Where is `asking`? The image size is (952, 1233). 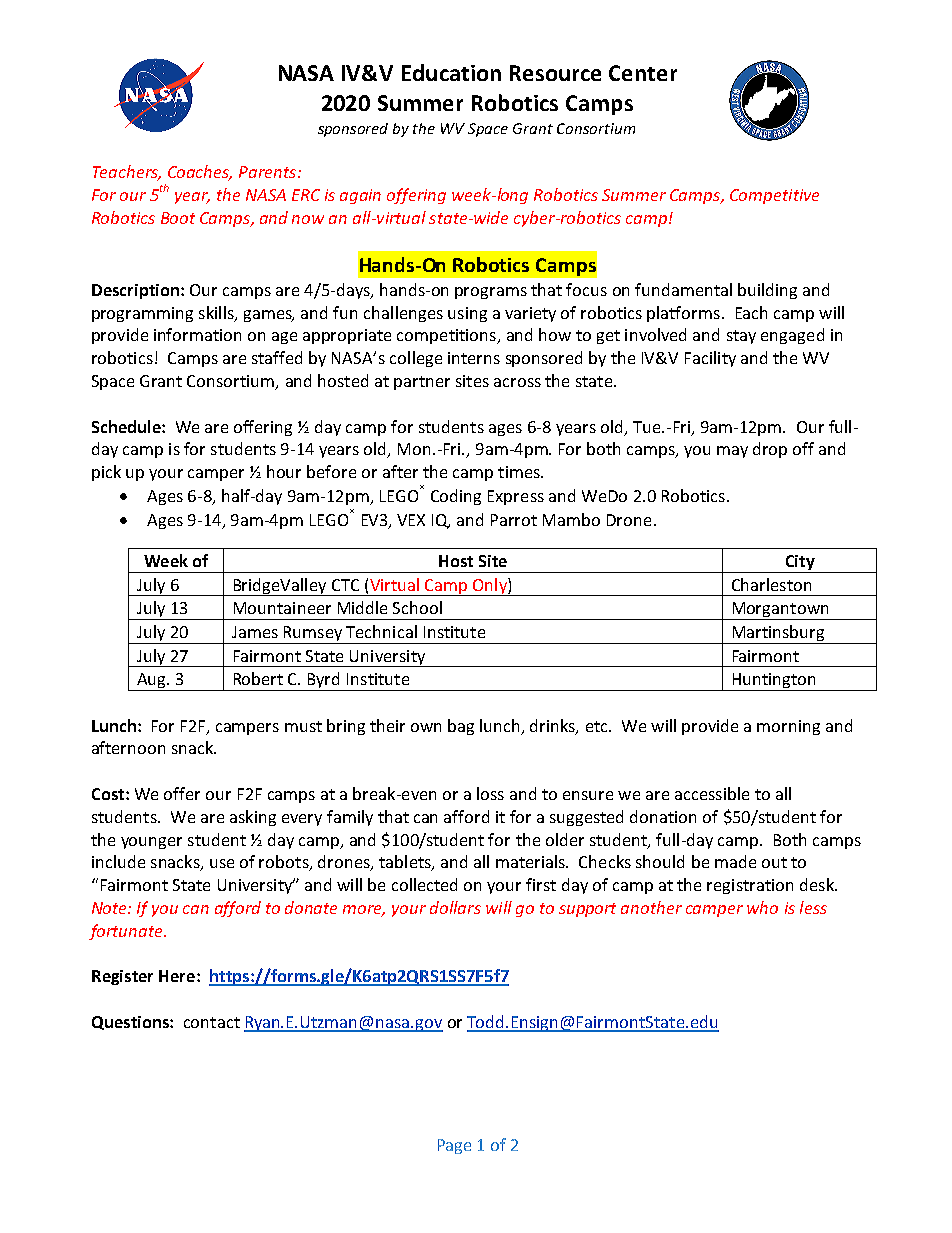
asking is located at coordinates (253, 818).
